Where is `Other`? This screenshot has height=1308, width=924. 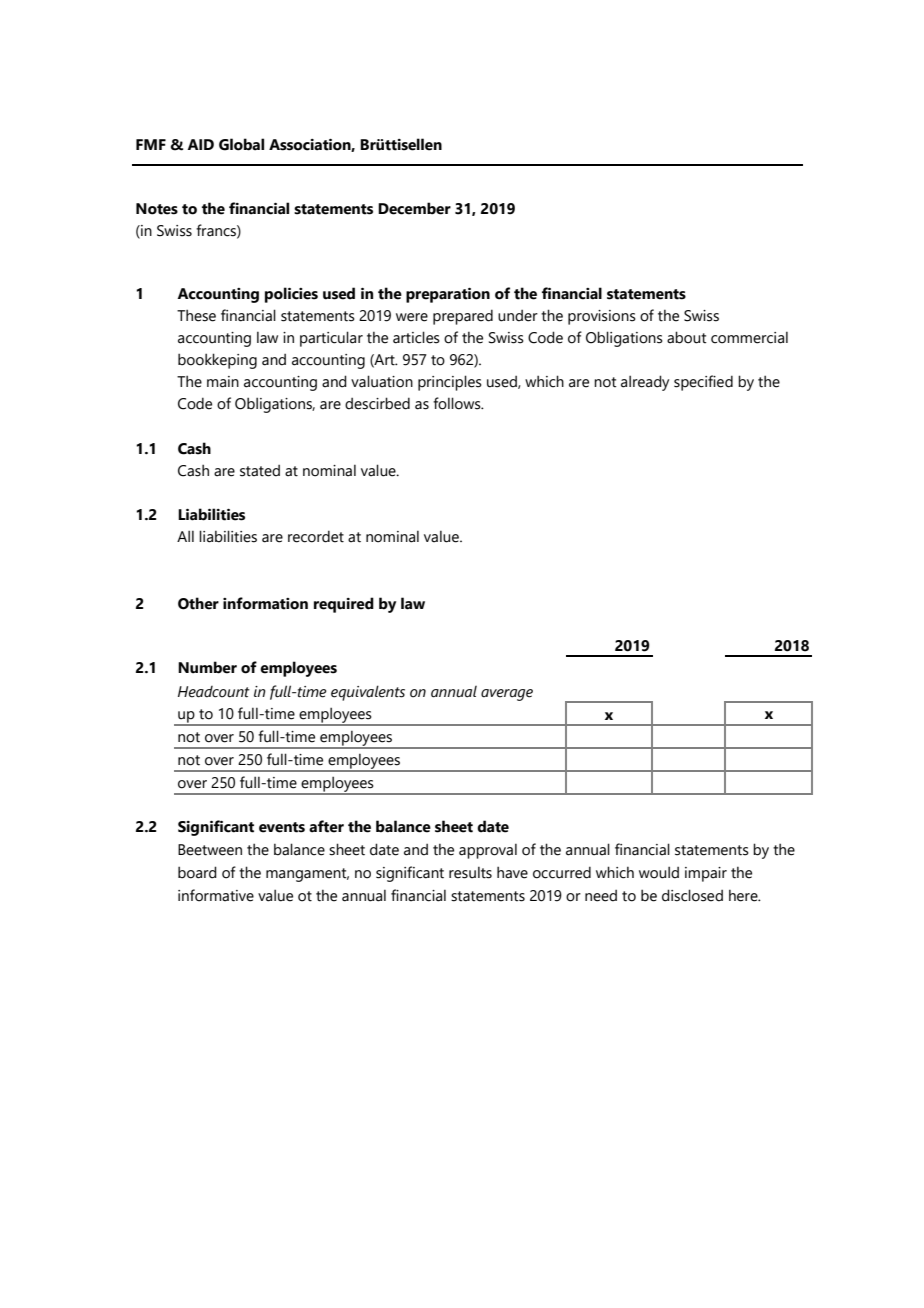
Other is located at coordinates (198, 603).
